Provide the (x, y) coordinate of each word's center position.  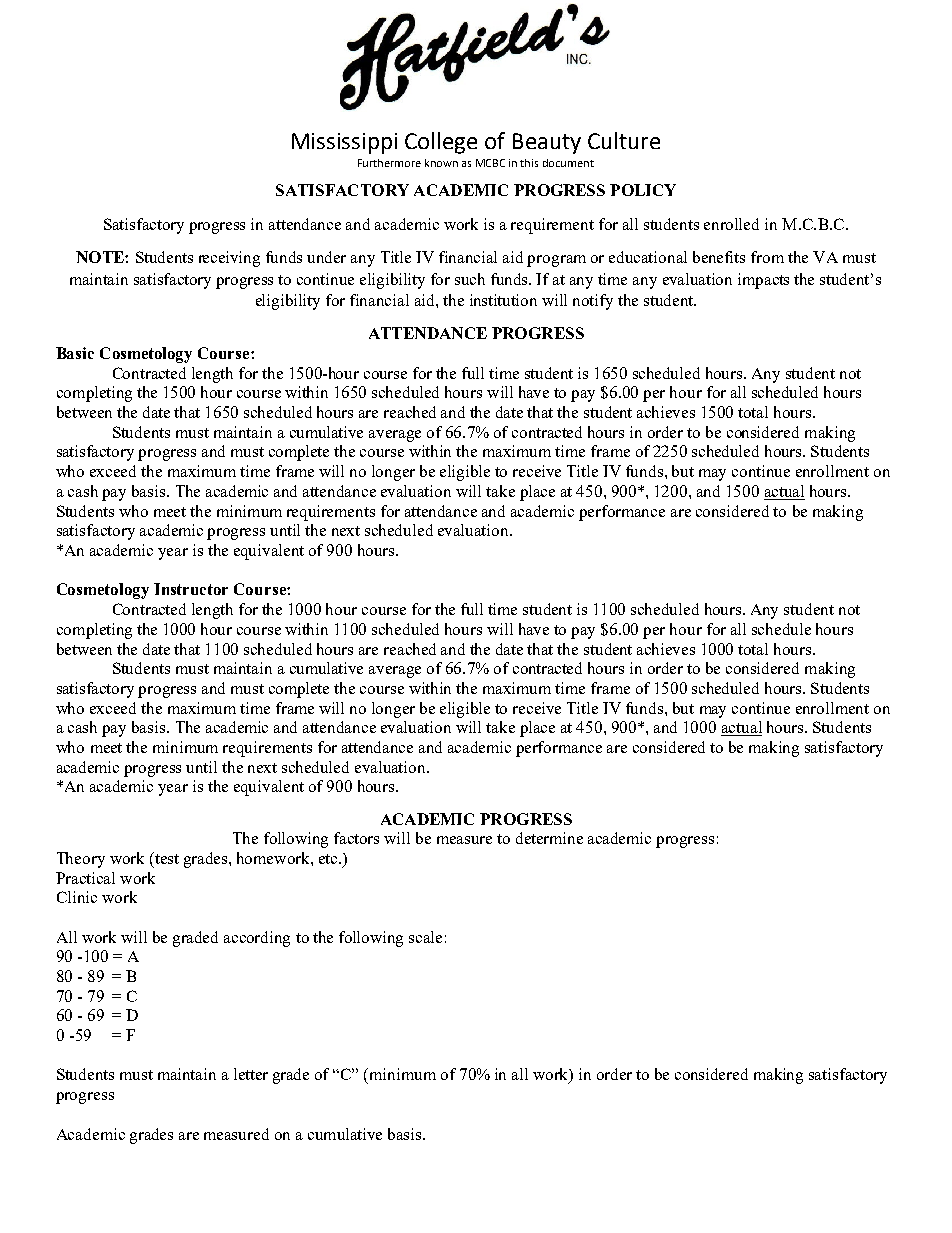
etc (329, 859)
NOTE (101, 257)
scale (425, 937)
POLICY (643, 190)
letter (251, 1074)
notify (593, 302)
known (441, 163)
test (166, 858)
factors (356, 838)
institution (503, 300)
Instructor (191, 589)
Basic (75, 353)
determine (549, 838)
